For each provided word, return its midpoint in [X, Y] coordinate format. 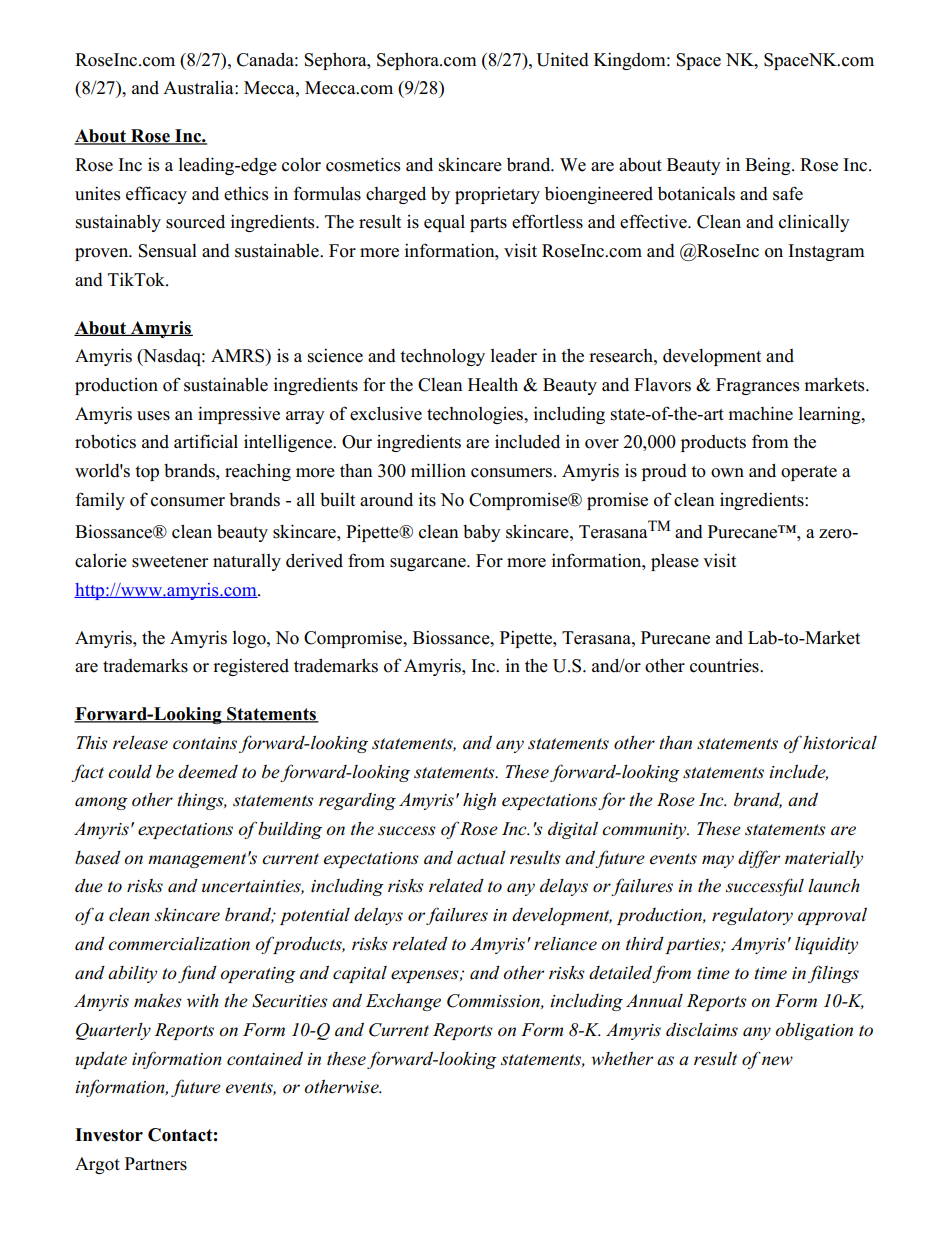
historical [840, 743]
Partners [156, 1164]
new [777, 1061]
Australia [199, 87]
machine [760, 413]
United [562, 59]
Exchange [403, 1002]
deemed [208, 772]
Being [769, 166]
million [438, 470]
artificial [206, 441]
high [479, 801]
